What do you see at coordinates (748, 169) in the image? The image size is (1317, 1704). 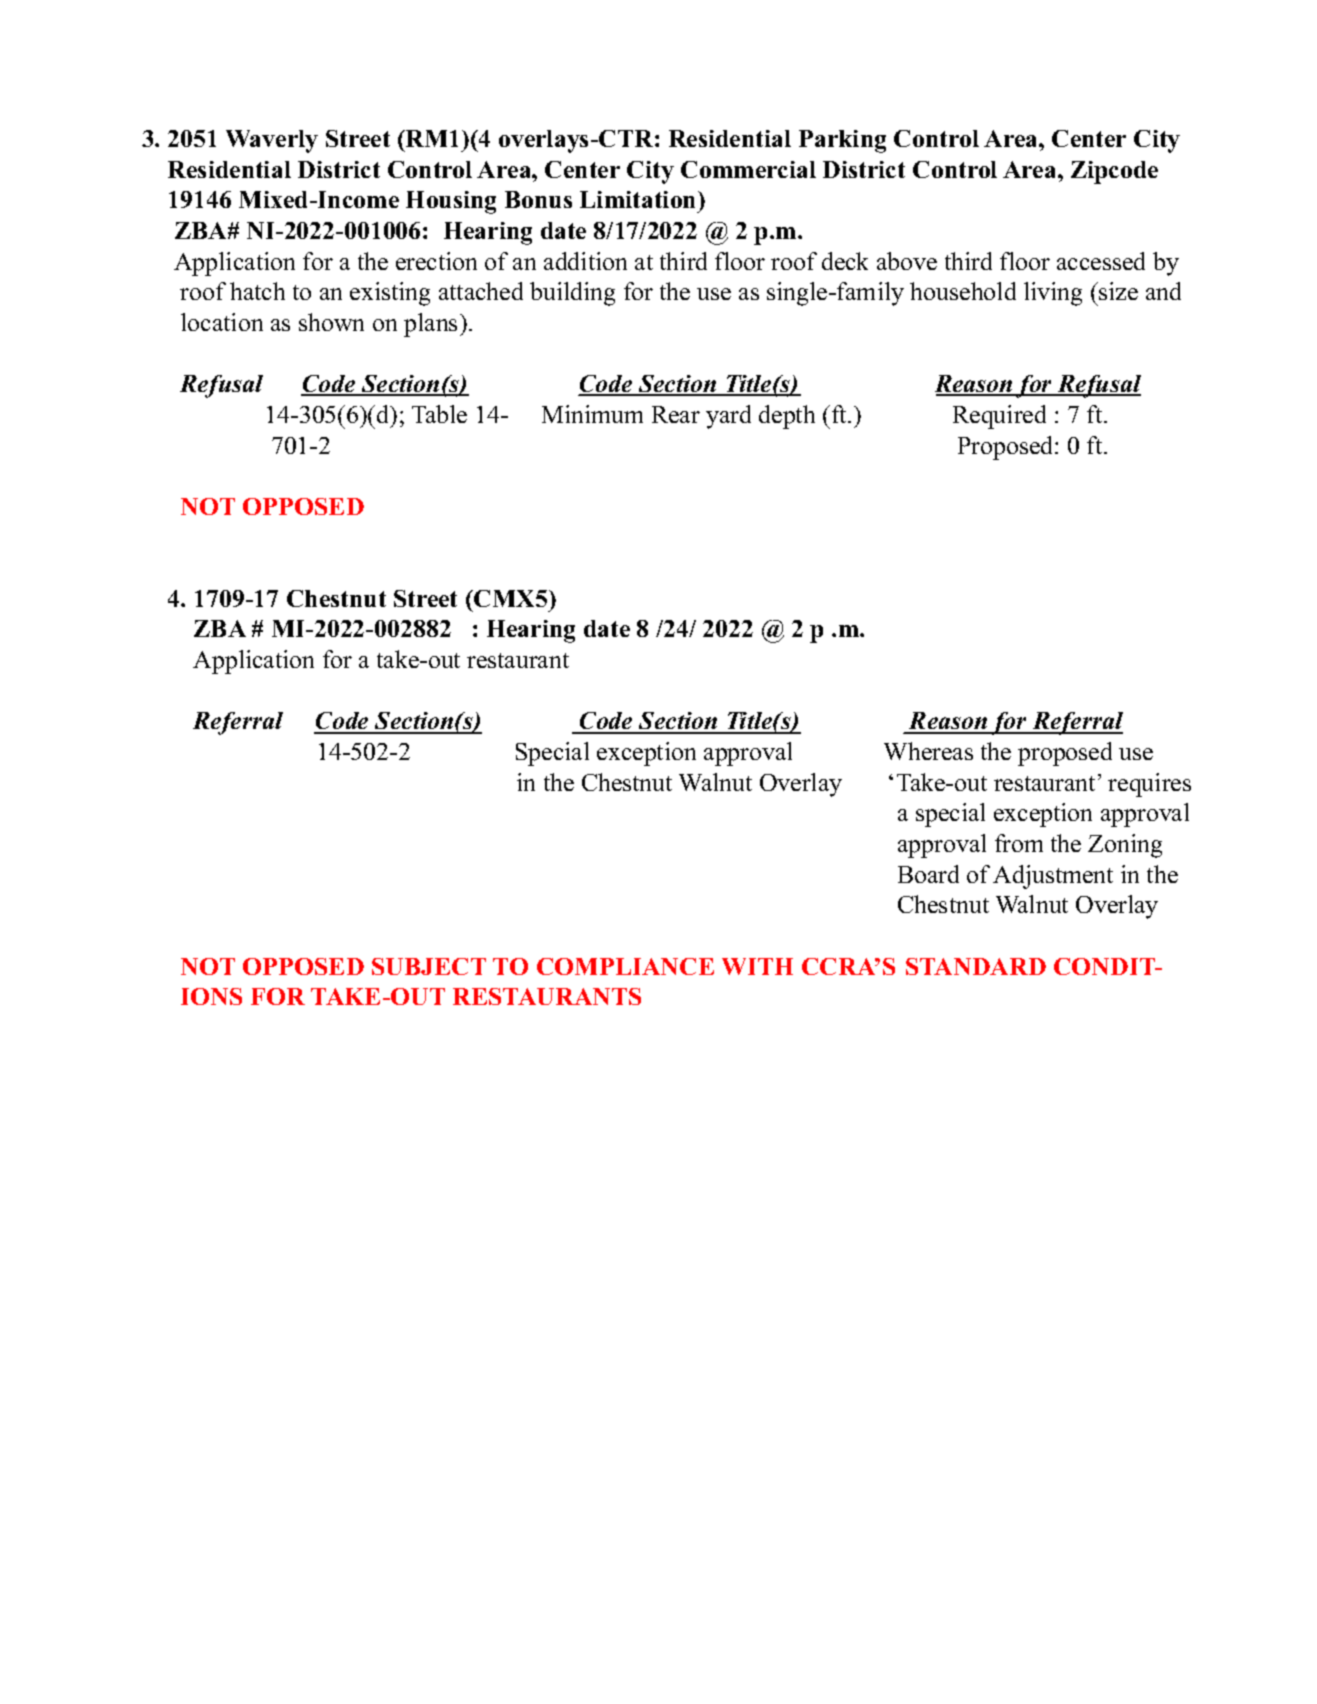 I see `Commercial` at bounding box center [748, 169].
